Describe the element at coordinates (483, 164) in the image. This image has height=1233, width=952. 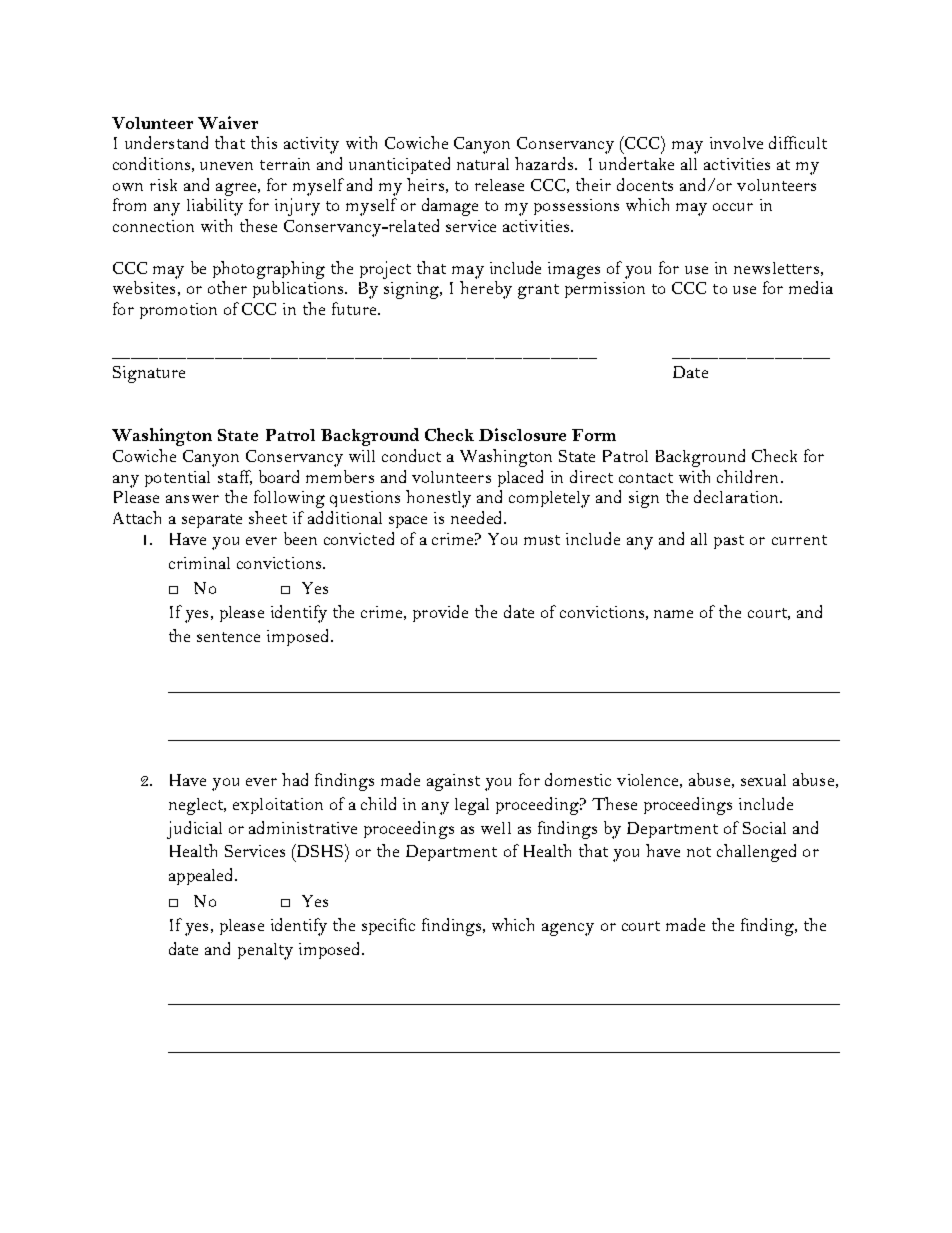
I see `natural` at that location.
